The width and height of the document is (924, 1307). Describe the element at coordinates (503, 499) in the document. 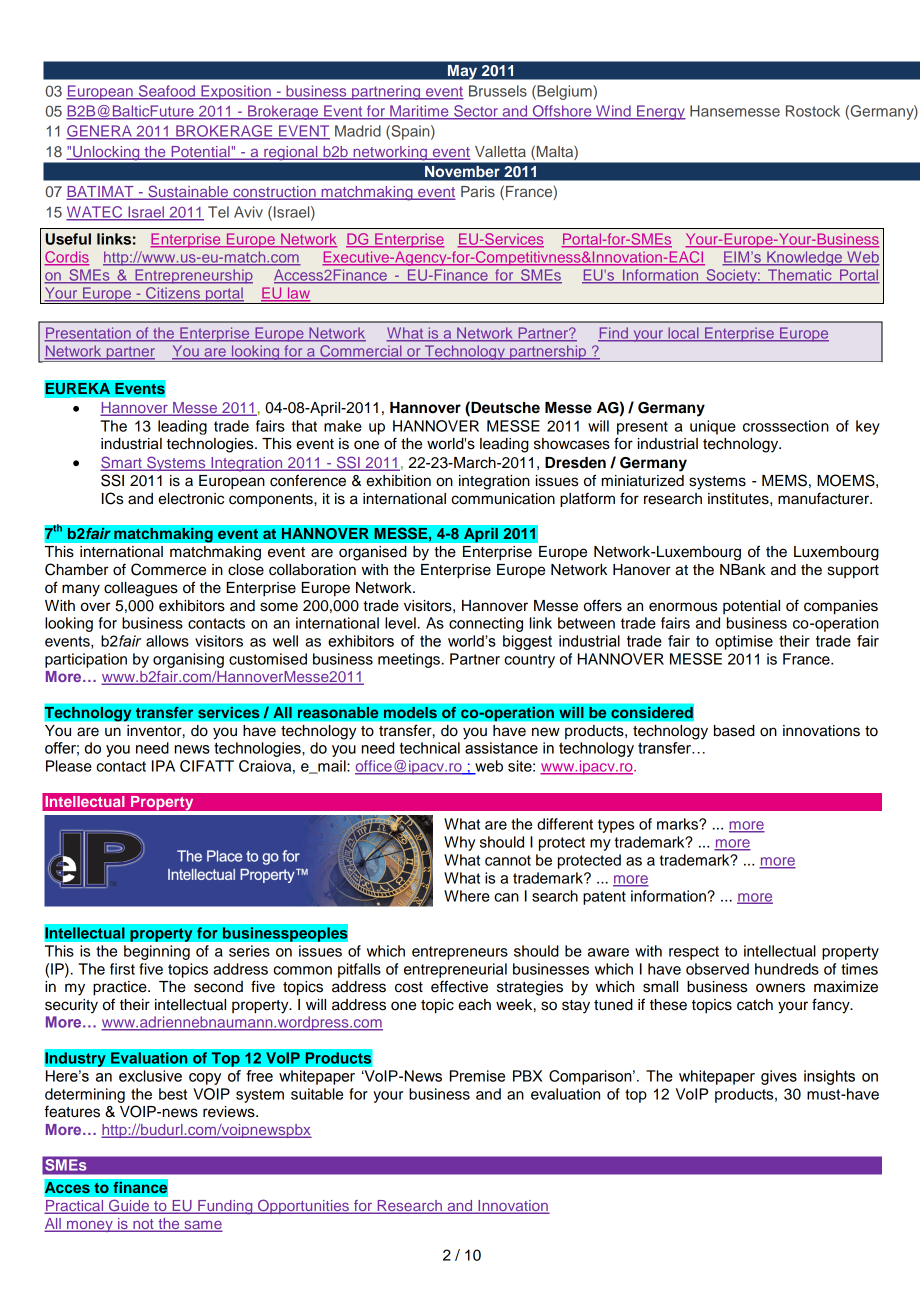

I see `communication` at that location.
